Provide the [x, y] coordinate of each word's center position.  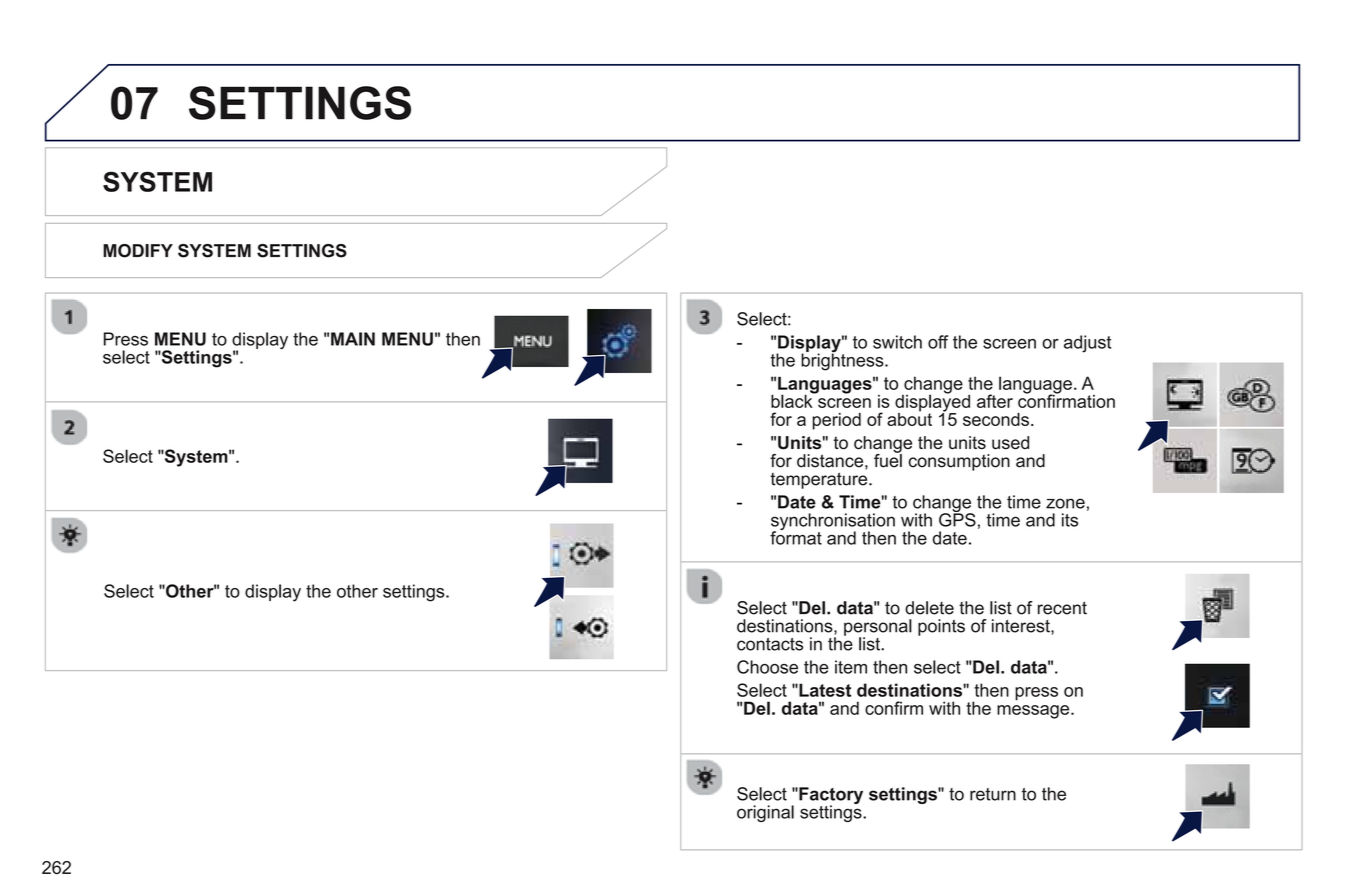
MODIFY [138, 251]
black [793, 400]
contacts [770, 644]
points [941, 627]
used [1010, 443]
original [765, 813]
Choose [767, 667]
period [836, 421]
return [993, 794]
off [938, 342]
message [1034, 712]
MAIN [353, 339]
